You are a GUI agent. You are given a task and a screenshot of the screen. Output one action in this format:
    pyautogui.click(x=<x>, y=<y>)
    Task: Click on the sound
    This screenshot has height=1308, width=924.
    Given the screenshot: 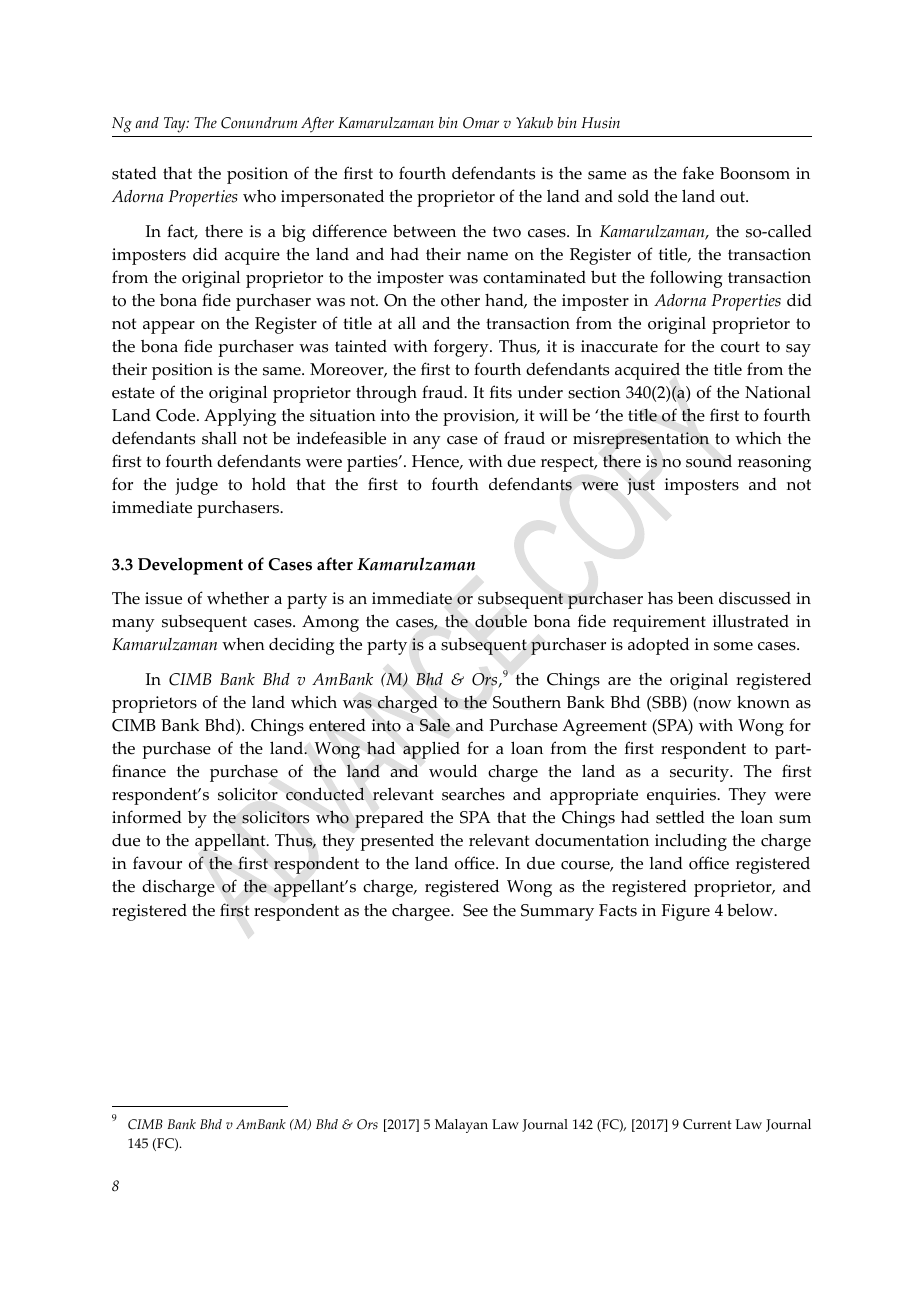 What is the action you would take?
    pyautogui.click(x=709, y=461)
